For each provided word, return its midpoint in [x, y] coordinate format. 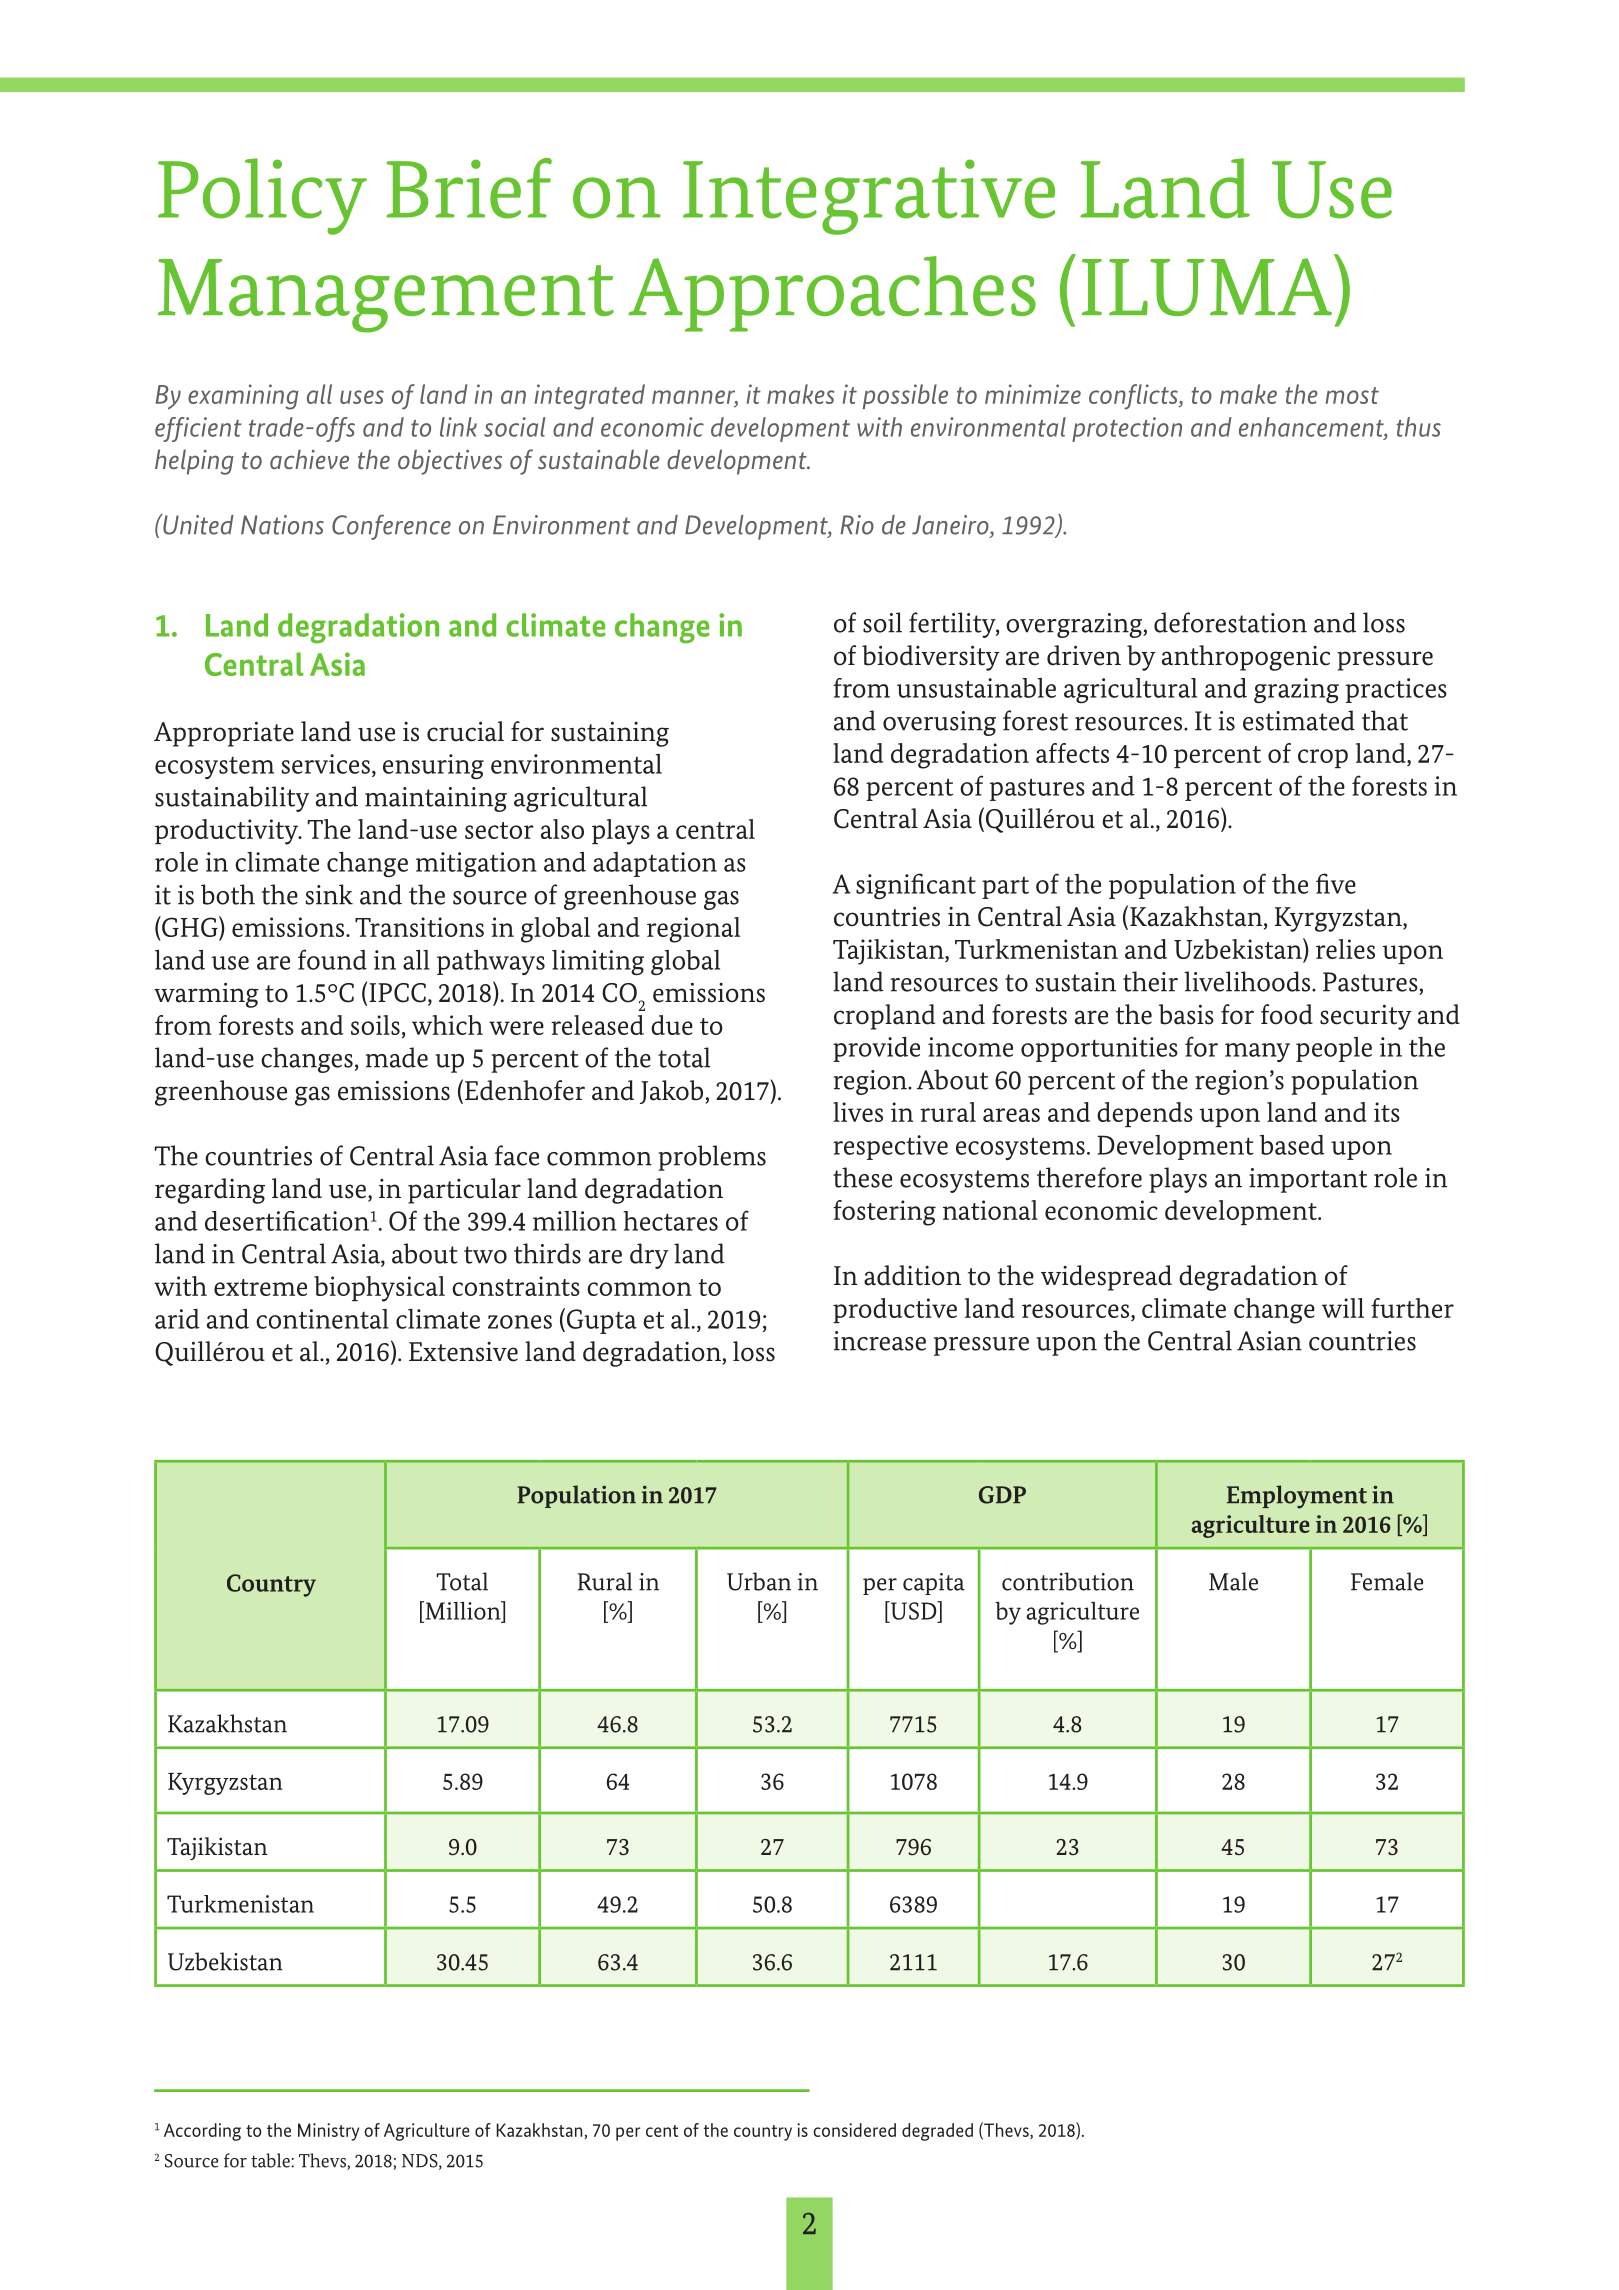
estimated [1299, 720]
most [1352, 395]
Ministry [328, 2132]
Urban [759, 1581]
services [326, 764]
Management [386, 296]
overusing [939, 723]
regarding [210, 1191]
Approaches [832, 294]
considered [854, 2130]
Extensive [463, 1352]
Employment [1297, 1497]
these [862, 1177]
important [1308, 1180]
